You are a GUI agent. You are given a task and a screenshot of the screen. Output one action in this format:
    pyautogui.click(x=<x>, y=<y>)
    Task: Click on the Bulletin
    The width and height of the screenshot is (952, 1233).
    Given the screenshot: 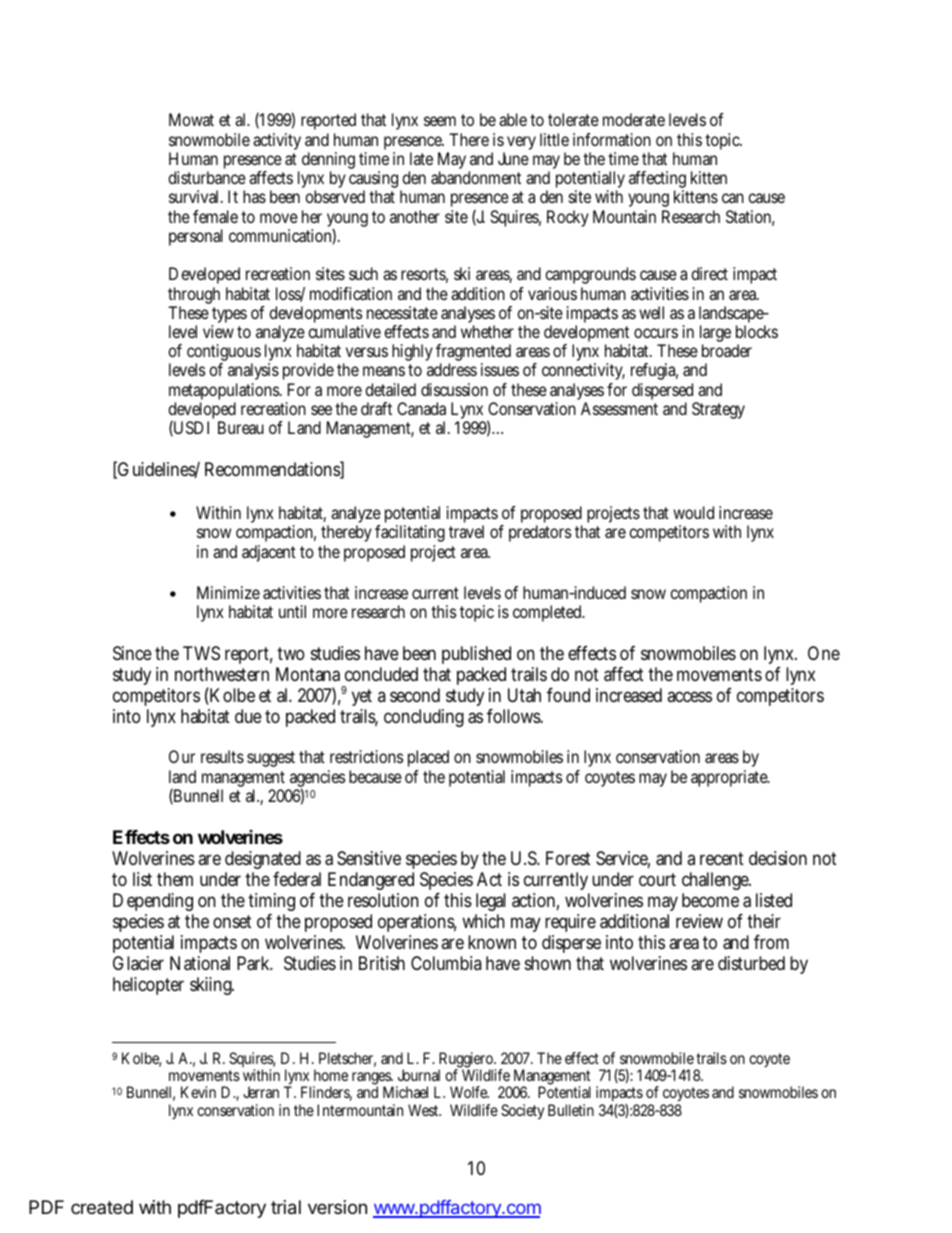 What is the action you would take?
    pyautogui.click(x=571, y=1110)
